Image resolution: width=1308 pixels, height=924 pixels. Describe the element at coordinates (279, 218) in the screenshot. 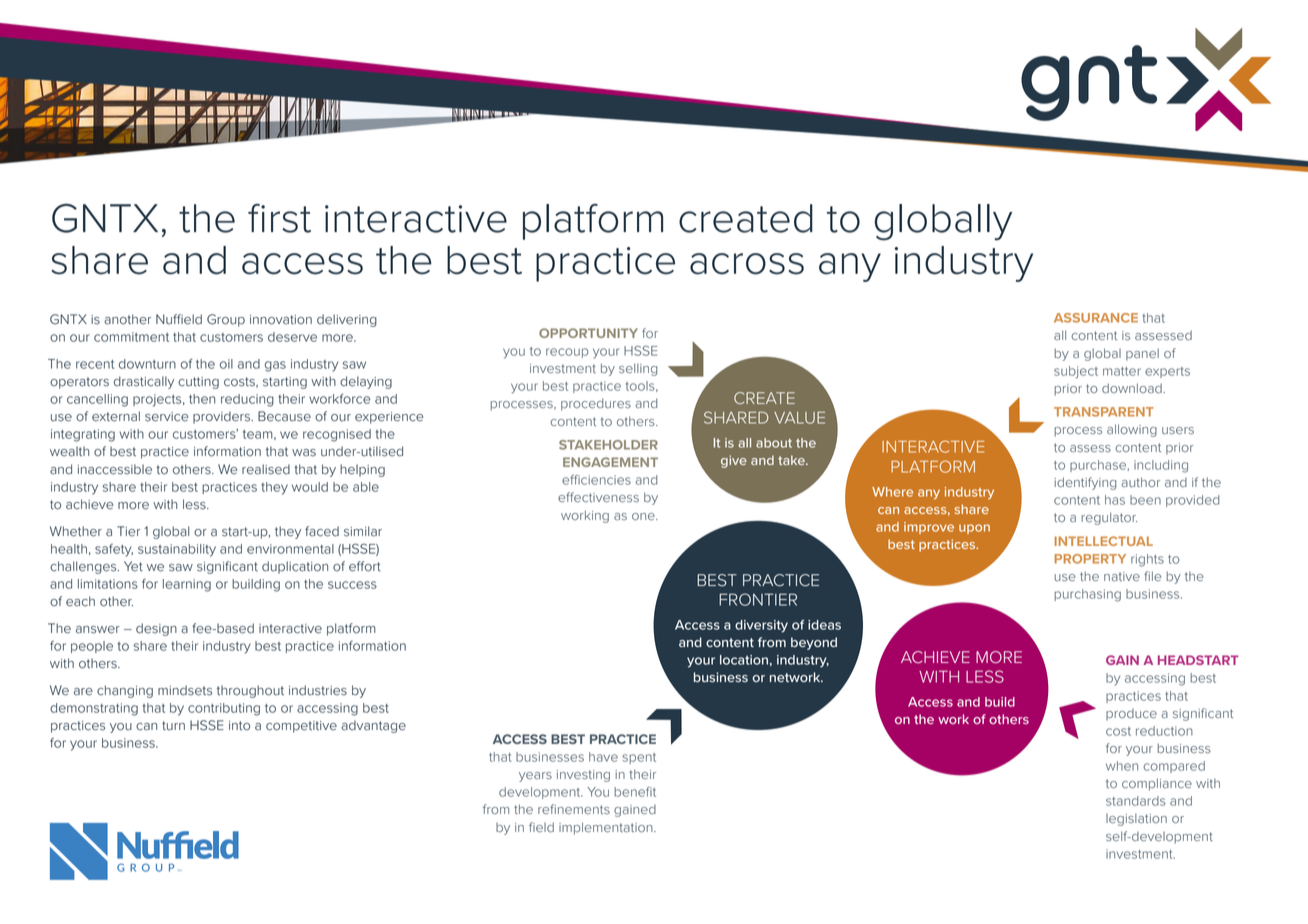

I see `first` at that location.
